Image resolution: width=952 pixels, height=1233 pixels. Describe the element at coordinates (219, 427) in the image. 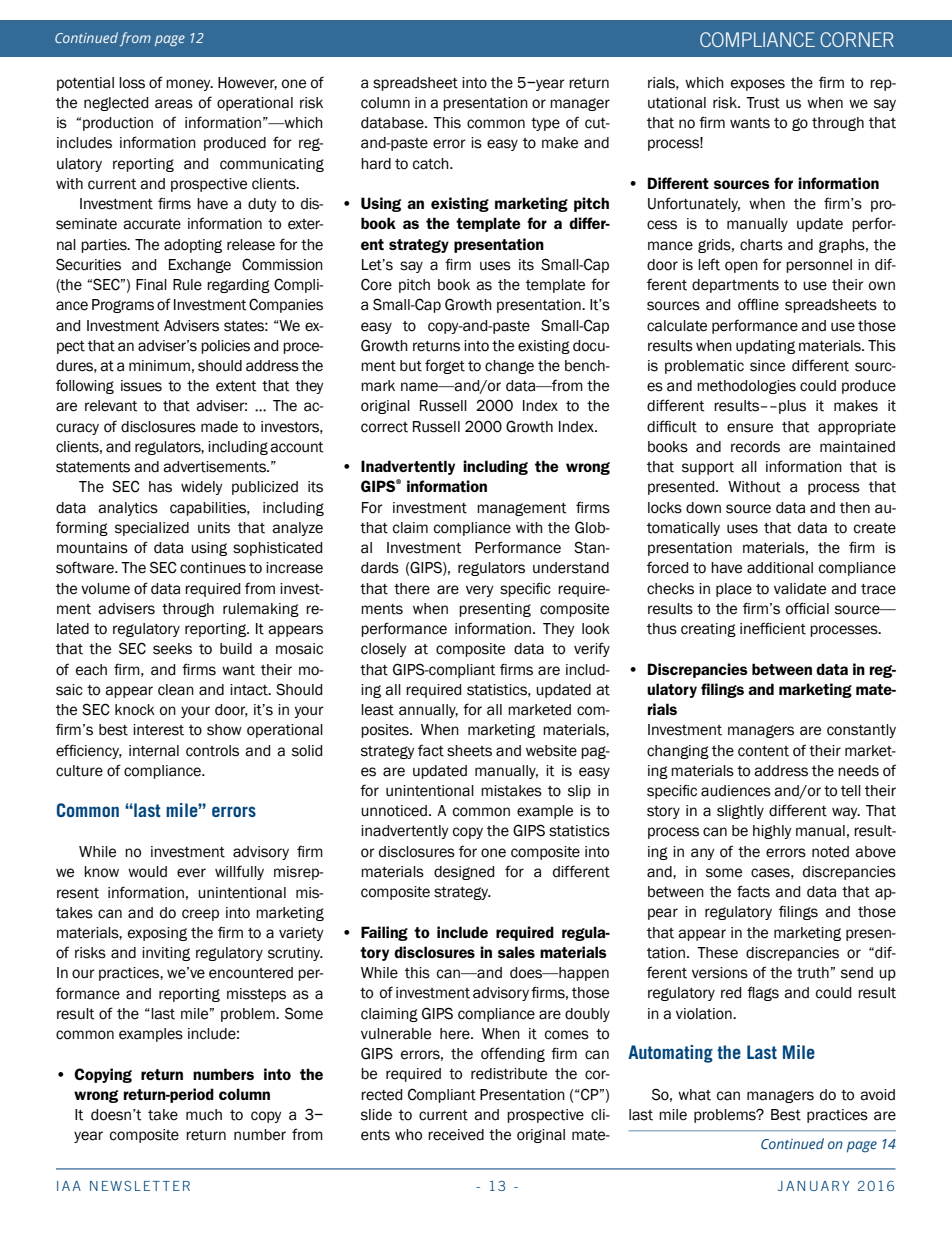

I see `made` at that location.
